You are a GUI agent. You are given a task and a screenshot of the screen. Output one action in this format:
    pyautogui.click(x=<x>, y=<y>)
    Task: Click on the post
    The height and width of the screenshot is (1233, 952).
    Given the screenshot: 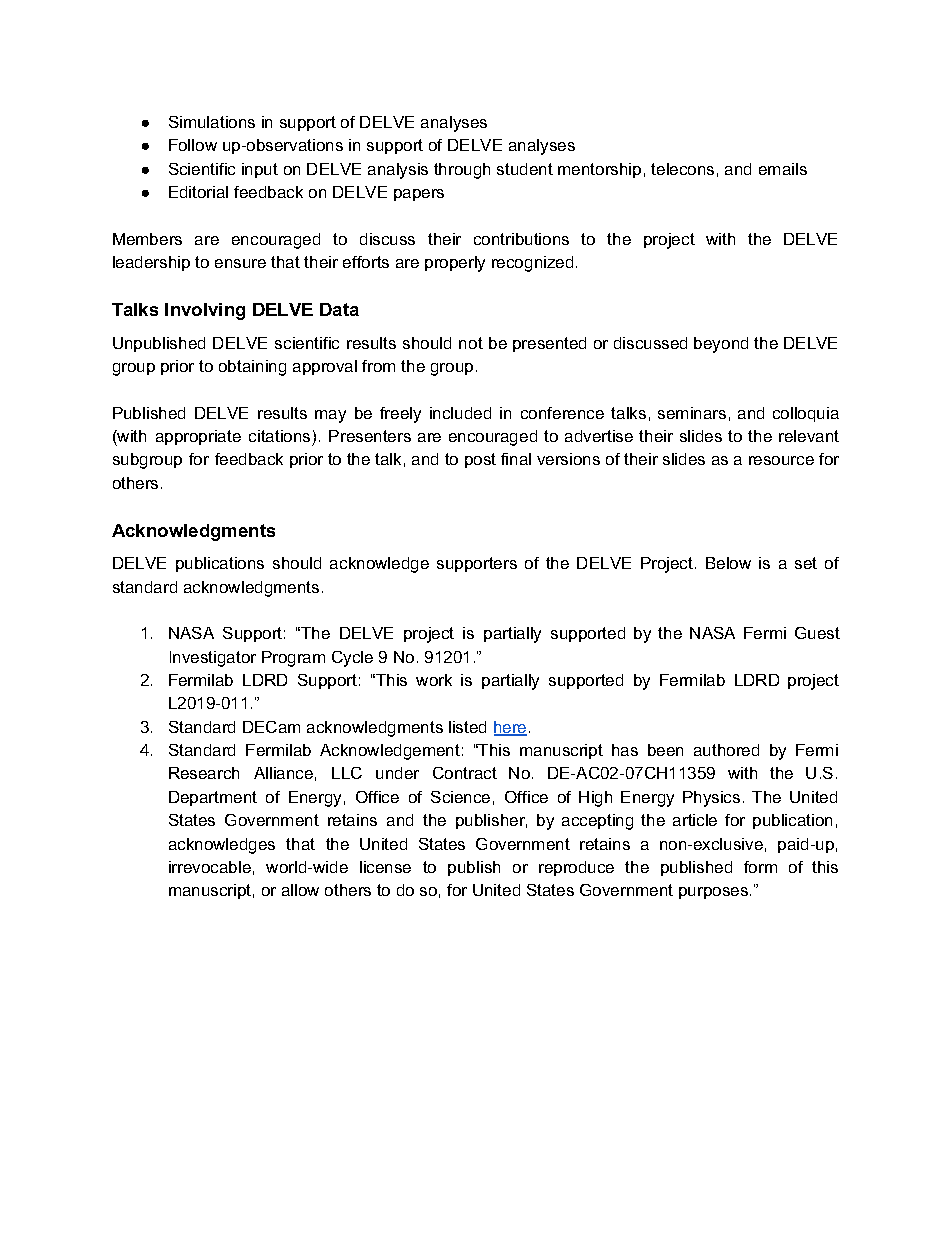 What is the action you would take?
    pyautogui.click(x=480, y=460)
